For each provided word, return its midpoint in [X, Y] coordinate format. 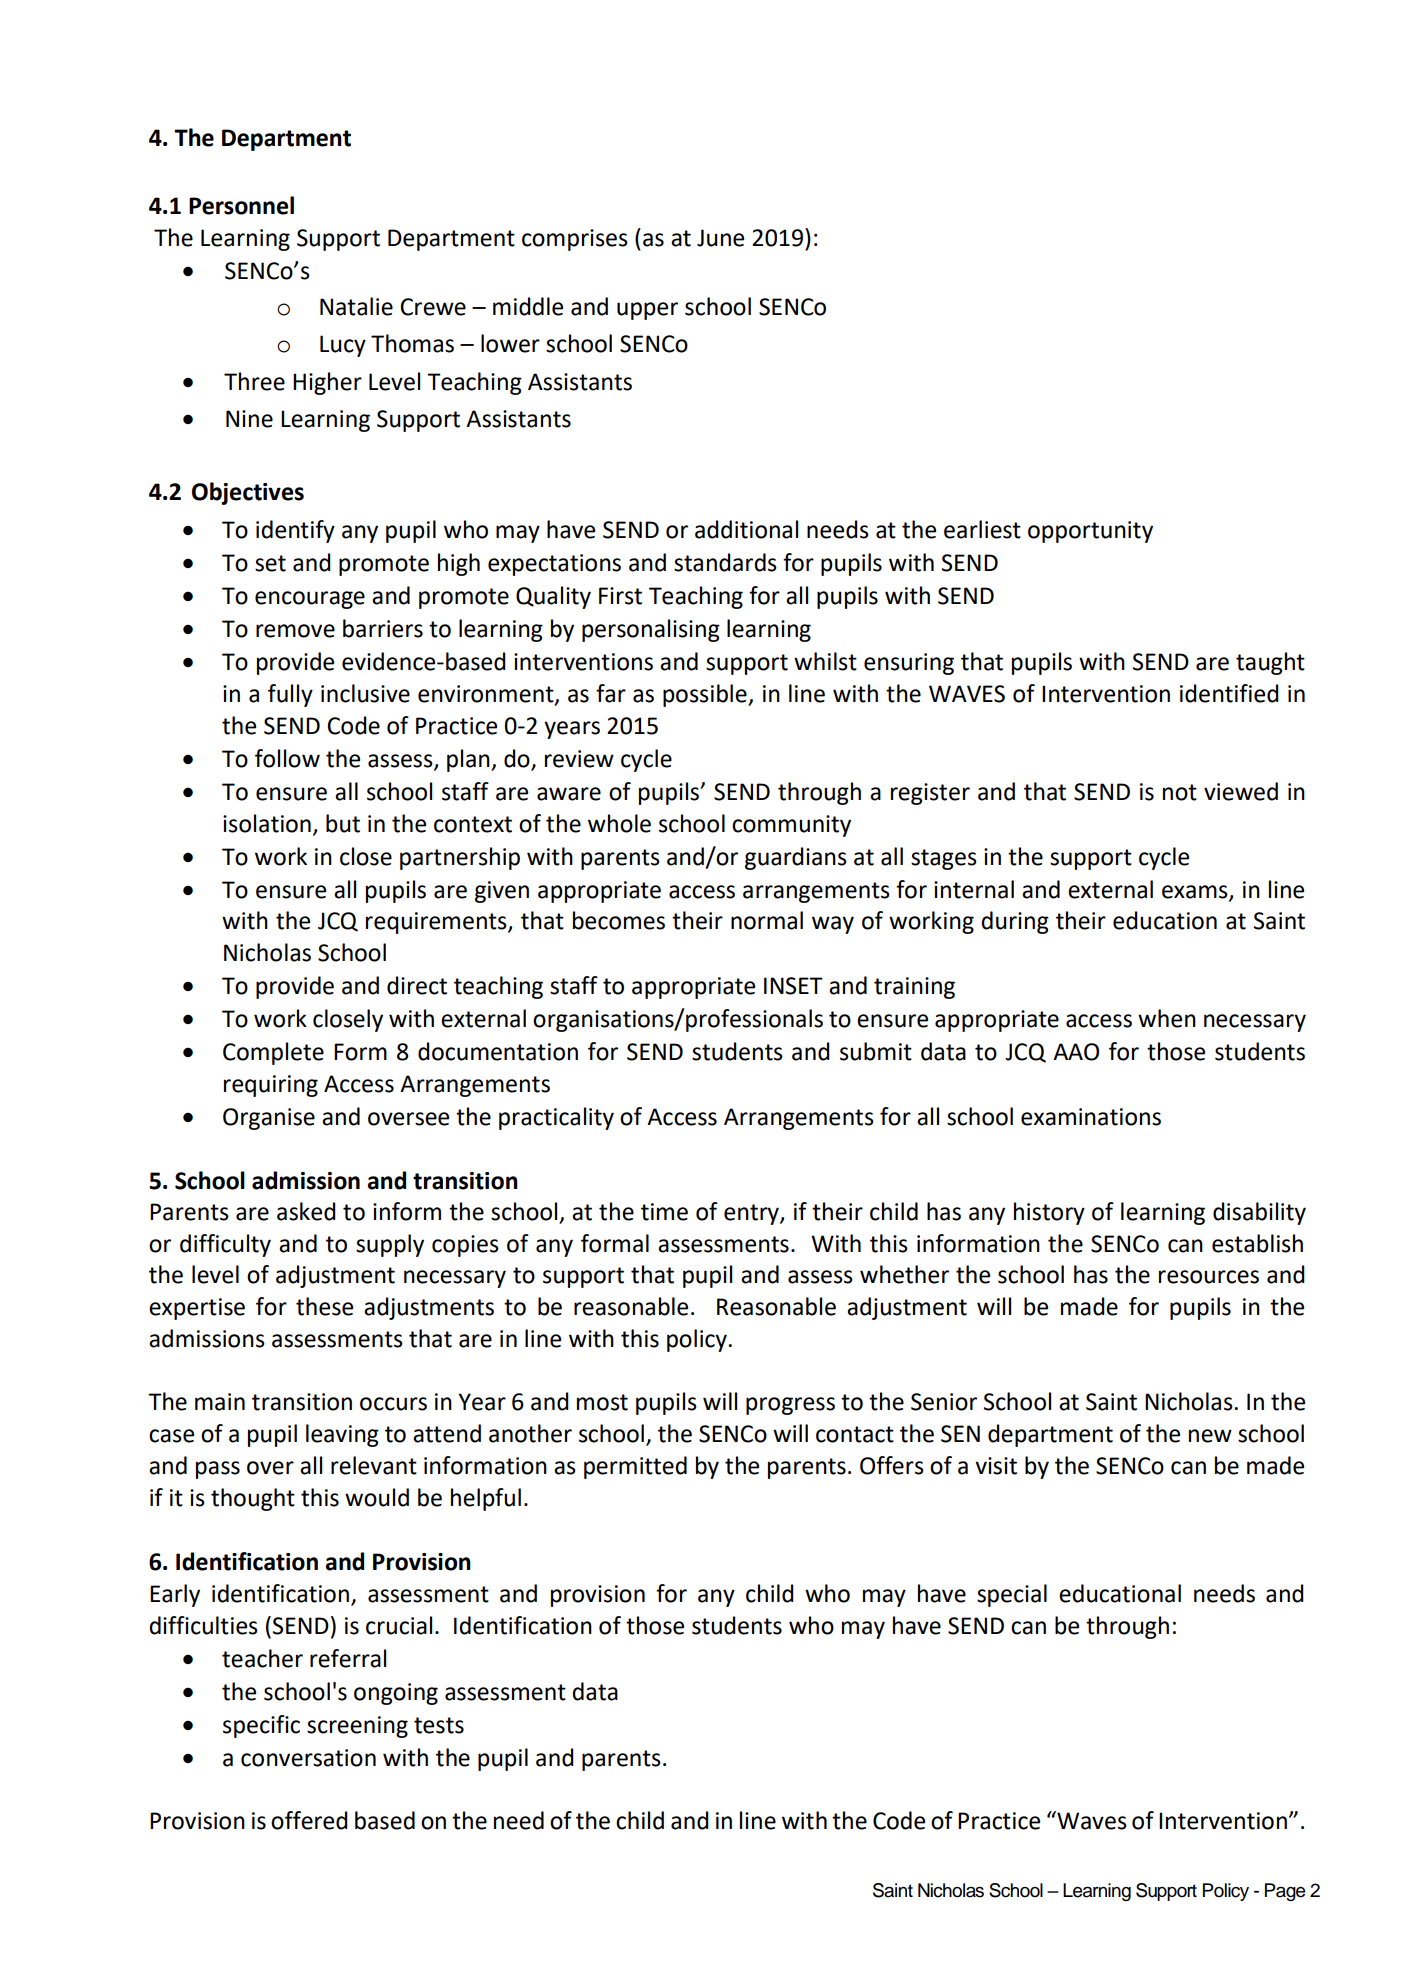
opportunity [1090, 532]
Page [1285, 1892]
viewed [1241, 791]
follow [287, 758]
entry [752, 1214]
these [324, 1306]
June [720, 238]
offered [309, 1820]
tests [439, 1725]
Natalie [356, 306]
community [791, 826]
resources [1209, 1277]
